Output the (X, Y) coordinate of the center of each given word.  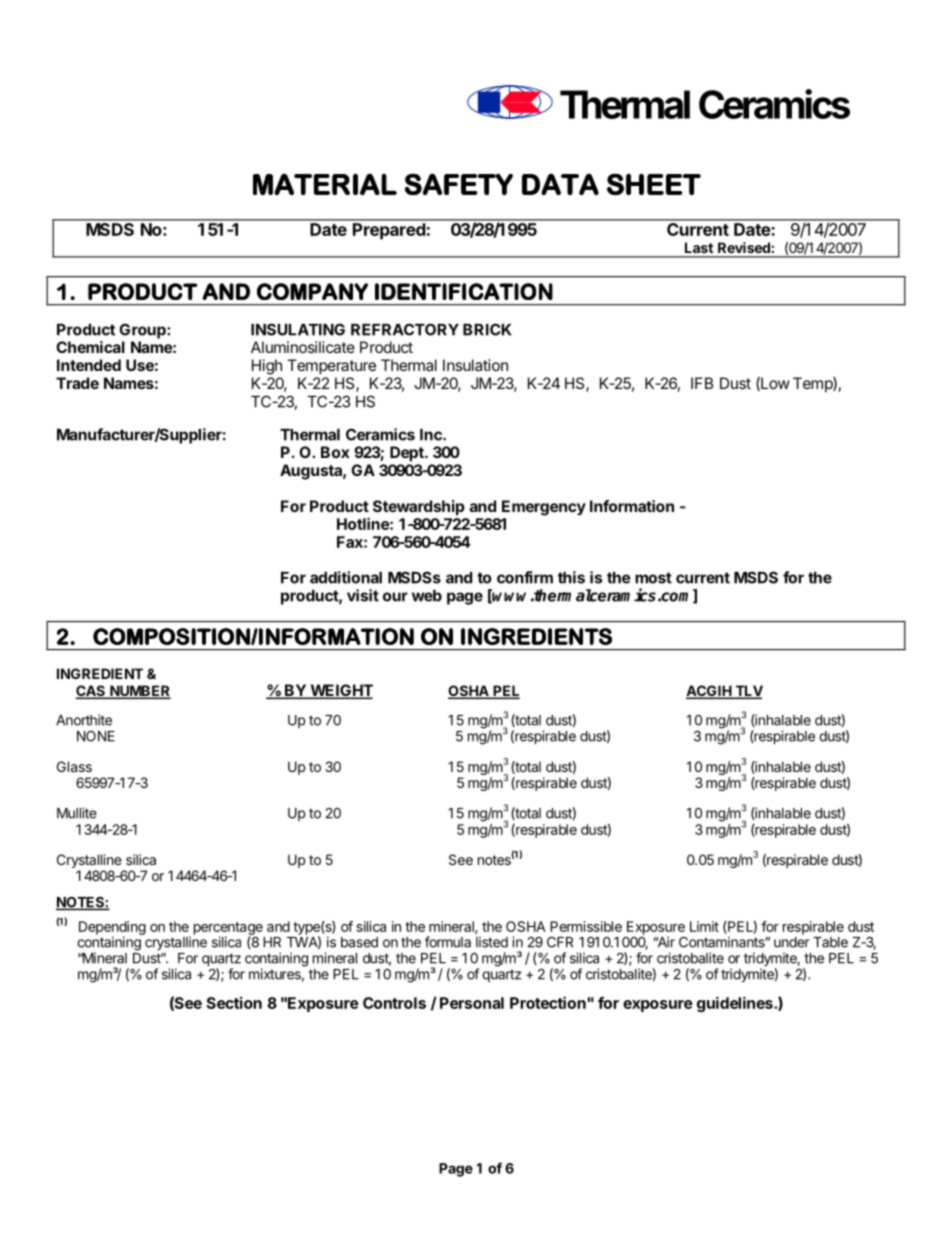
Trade (77, 383)
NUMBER (139, 692)
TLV (748, 692)
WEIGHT (340, 691)
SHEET (654, 184)
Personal (472, 1003)
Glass (74, 766)
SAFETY (459, 184)
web (427, 596)
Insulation (475, 365)
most (653, 578)
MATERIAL (325, 184)
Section (234, 1003)
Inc (432, 435)
